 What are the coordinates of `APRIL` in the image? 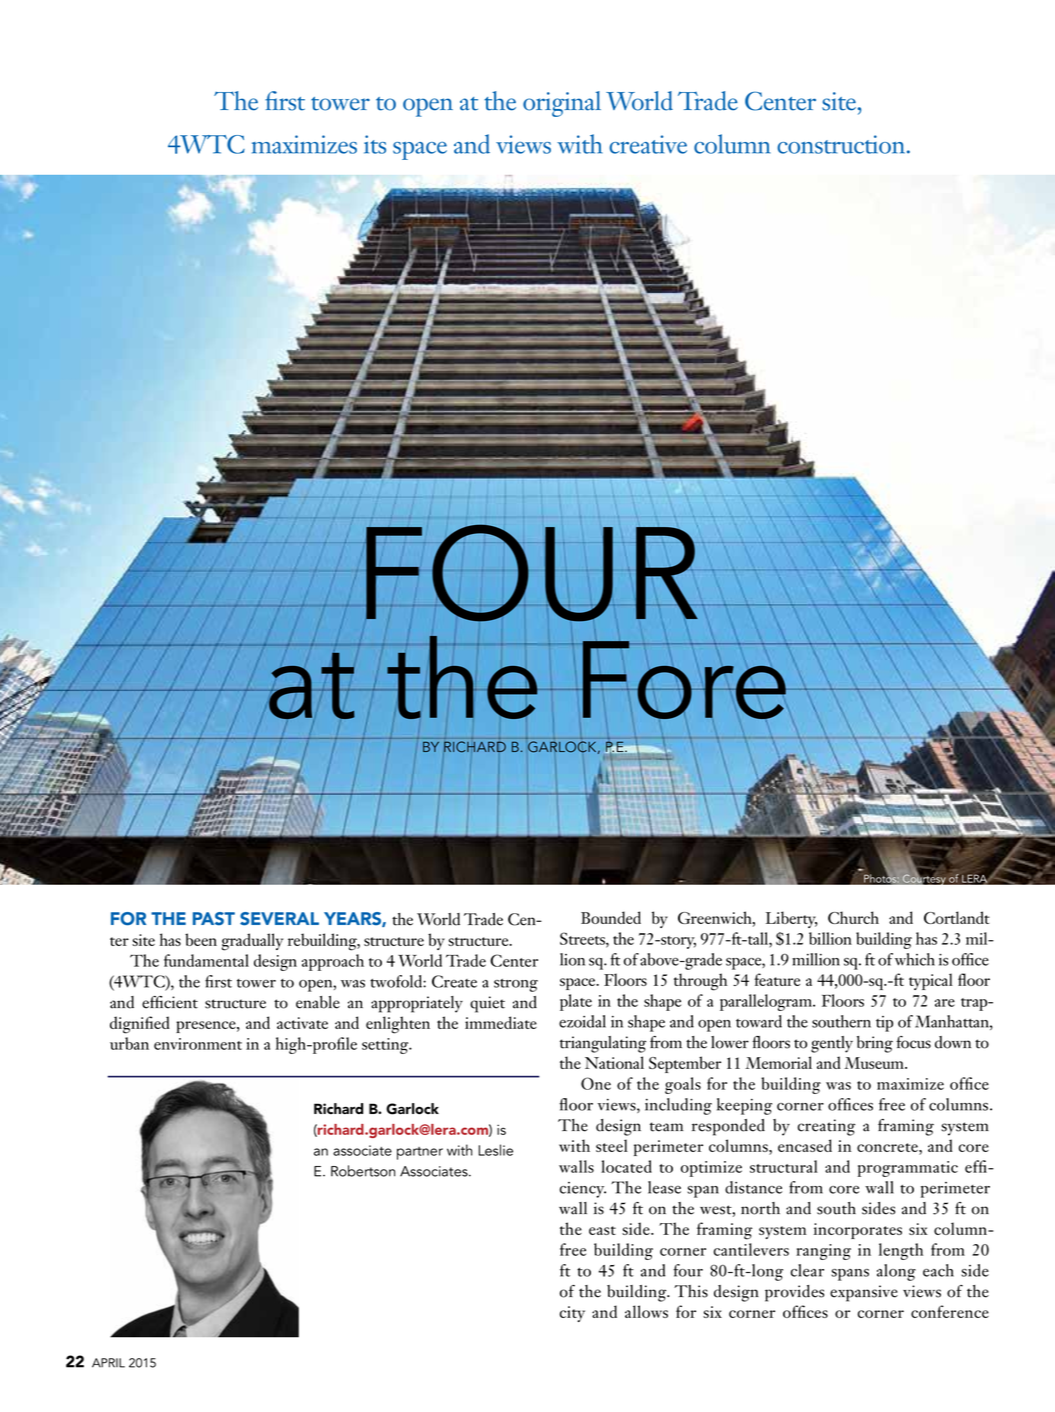 It's located at (108, 1363).
